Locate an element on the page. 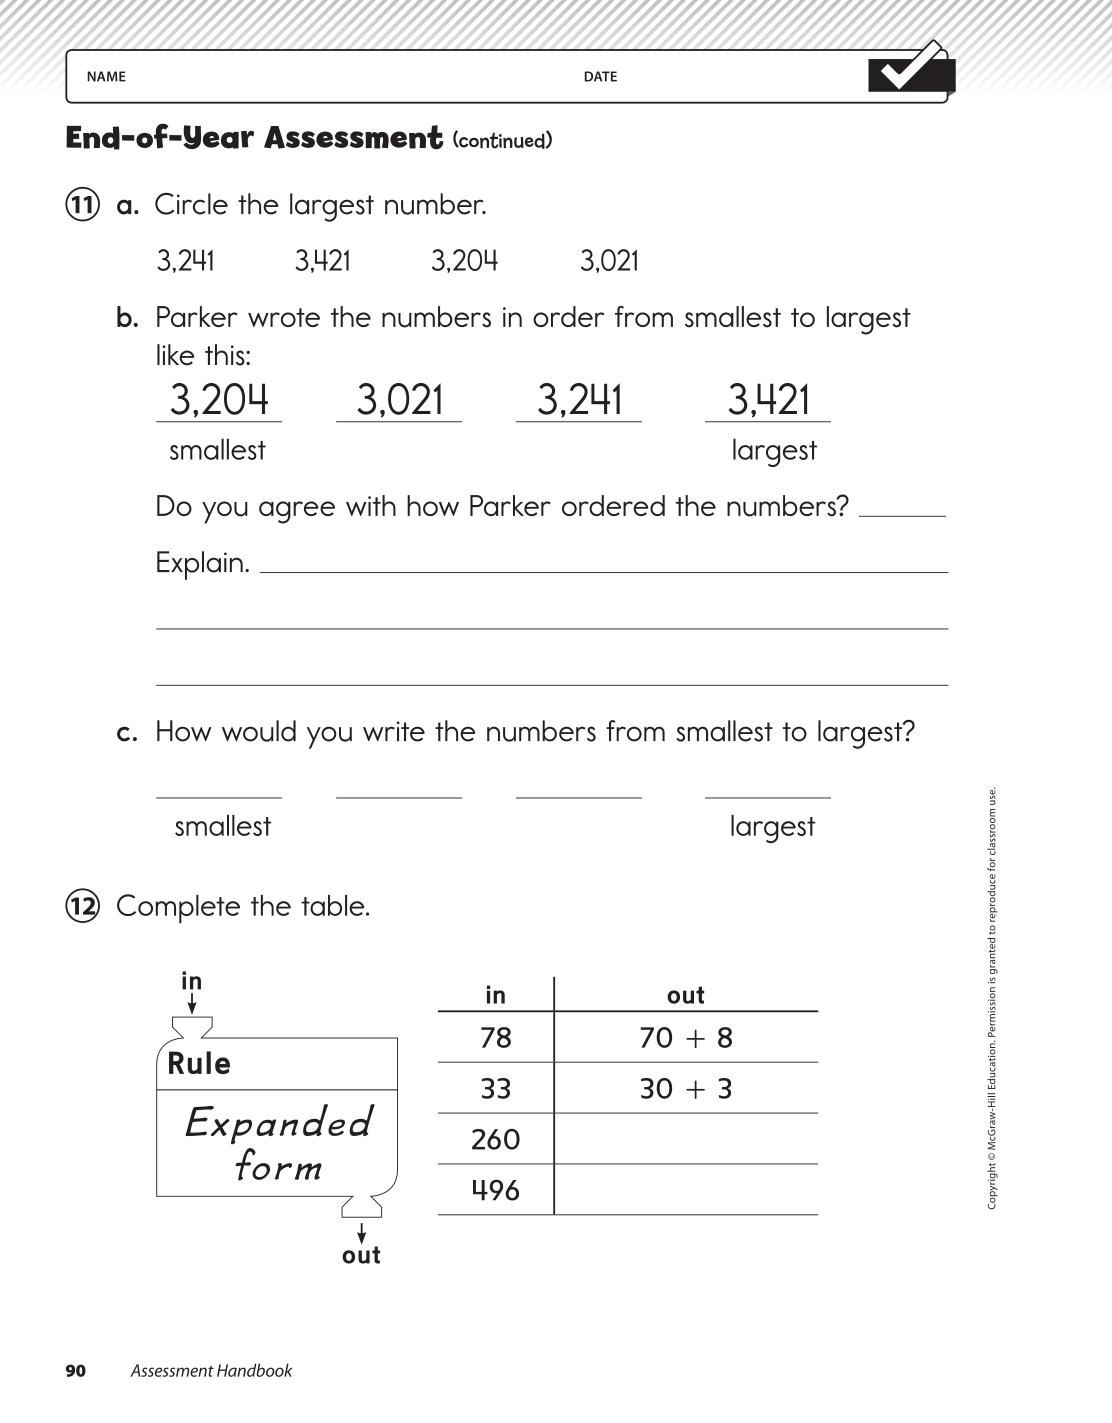  Handbook is located at coordinates (254, 1370).
